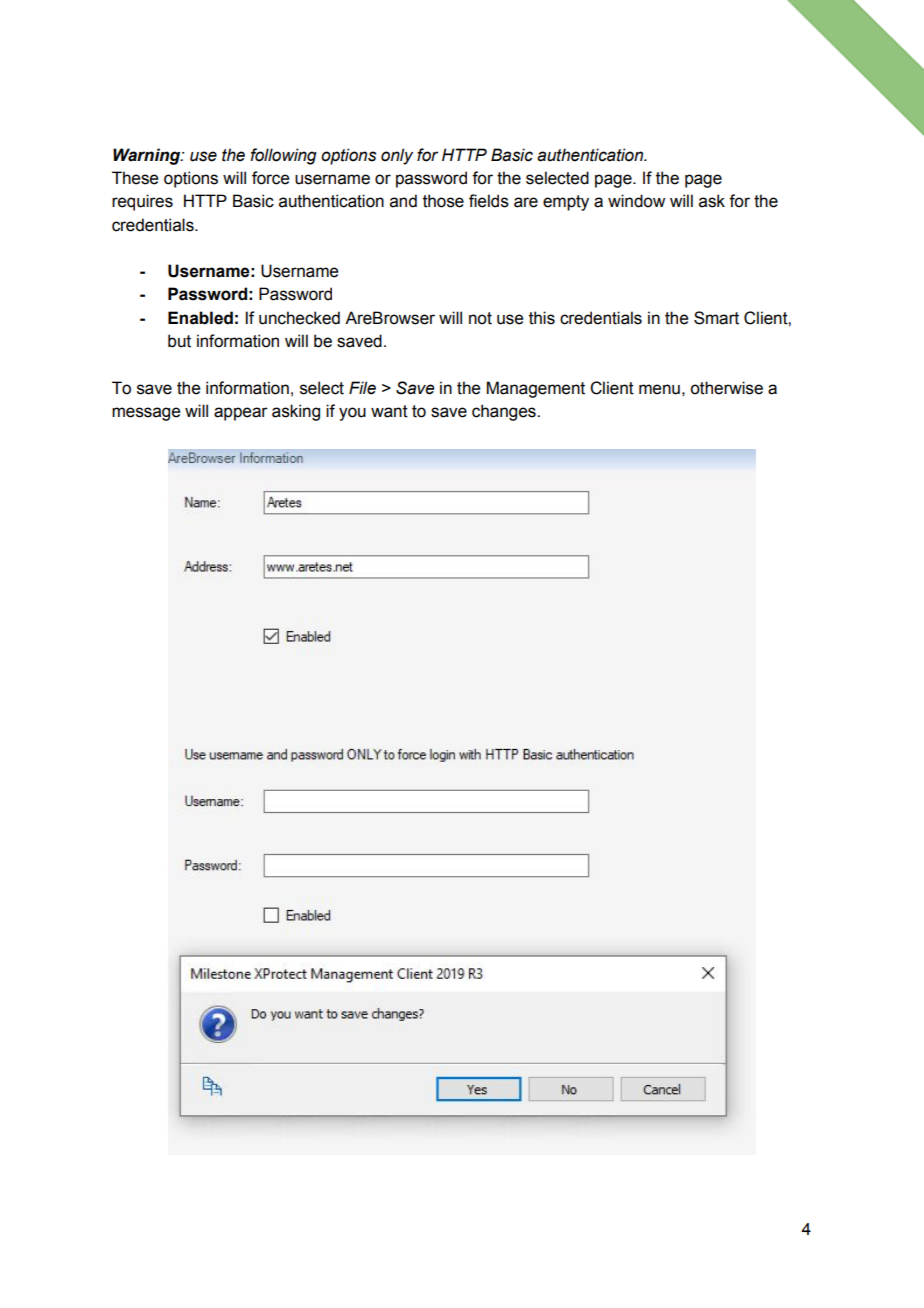  Describe the element at coordinates (200, 318) in the screenshot. I see `Enabled` at that location.
